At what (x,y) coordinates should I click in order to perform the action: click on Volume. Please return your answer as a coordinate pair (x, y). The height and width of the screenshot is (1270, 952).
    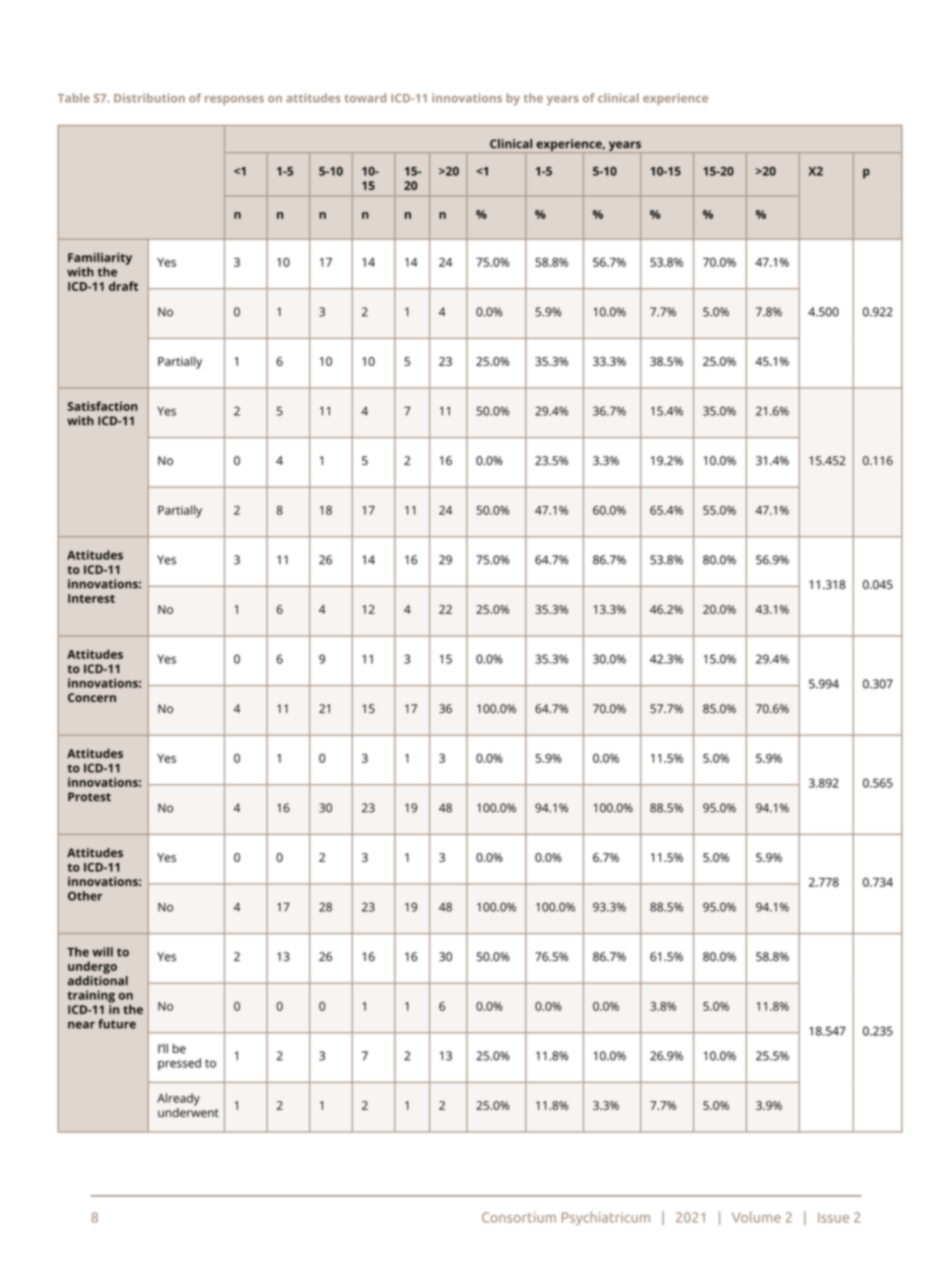
    Looking at the image, I should click on (756, 1217).
